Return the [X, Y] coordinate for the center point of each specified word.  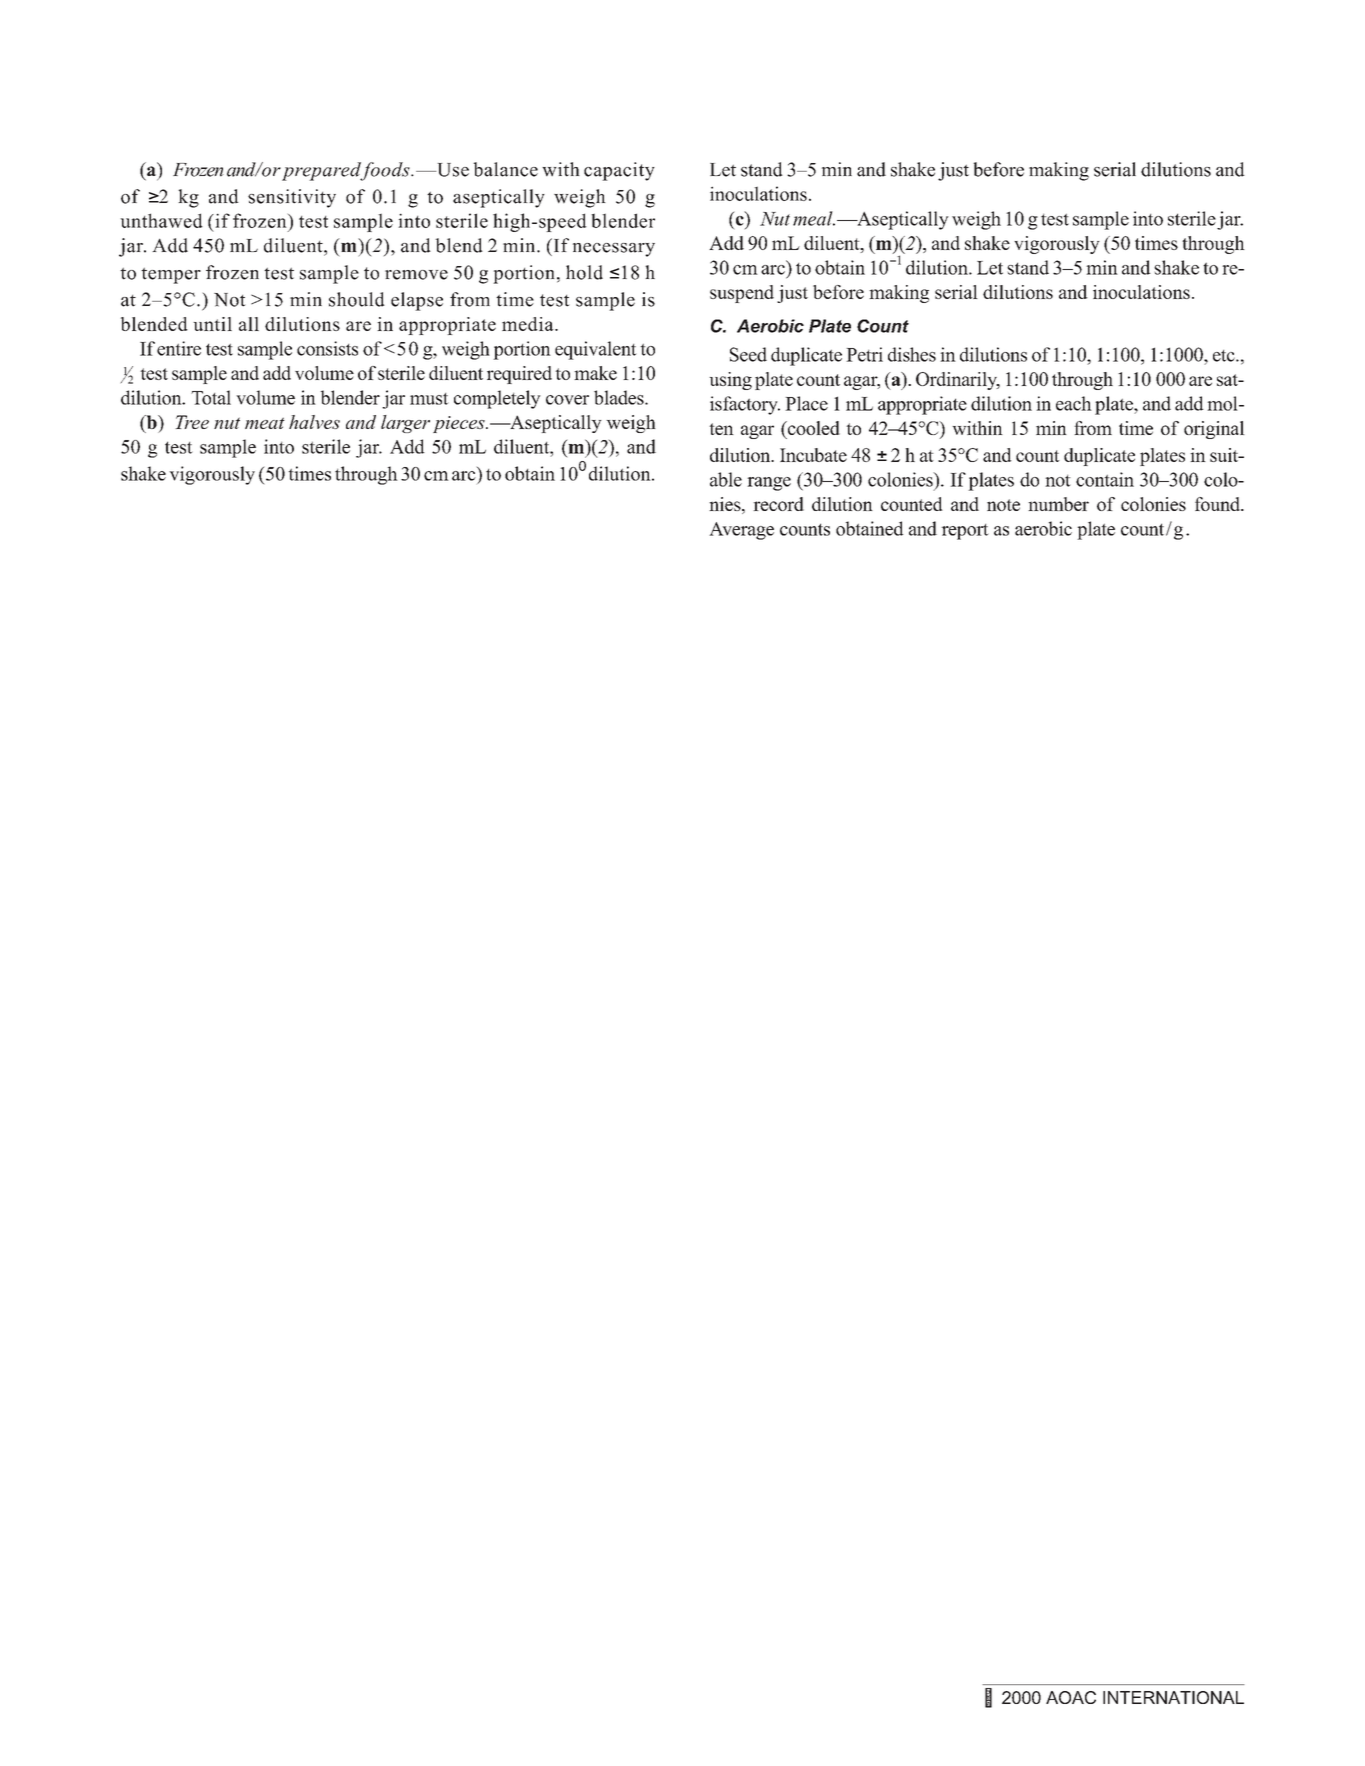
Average [741, 531]
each [1074, 403]
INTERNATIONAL [1173, 1697]
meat [265, 423]
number [1058, 504]
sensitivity [292, 198]
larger [405, 424]
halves [314, 422]
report [965, 532]
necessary [614, 250]
